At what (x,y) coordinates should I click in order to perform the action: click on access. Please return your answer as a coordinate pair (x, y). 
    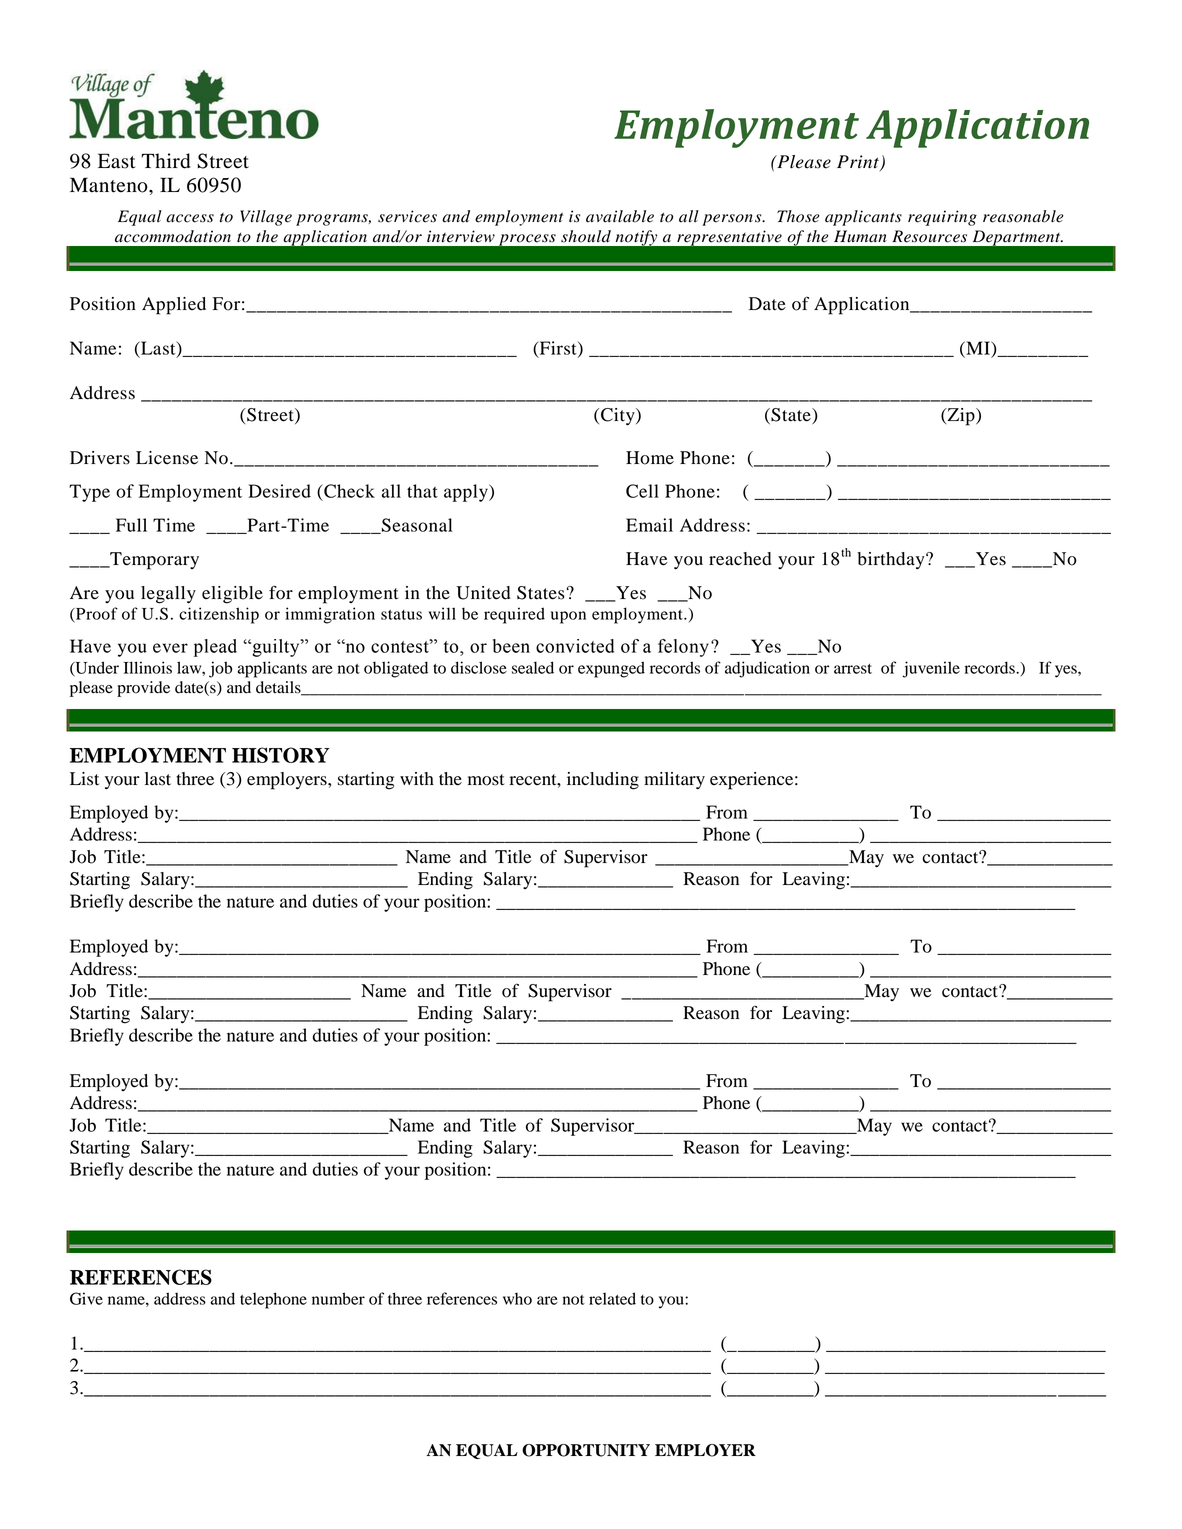
    Looking at the image, I should click on (190, 218).
